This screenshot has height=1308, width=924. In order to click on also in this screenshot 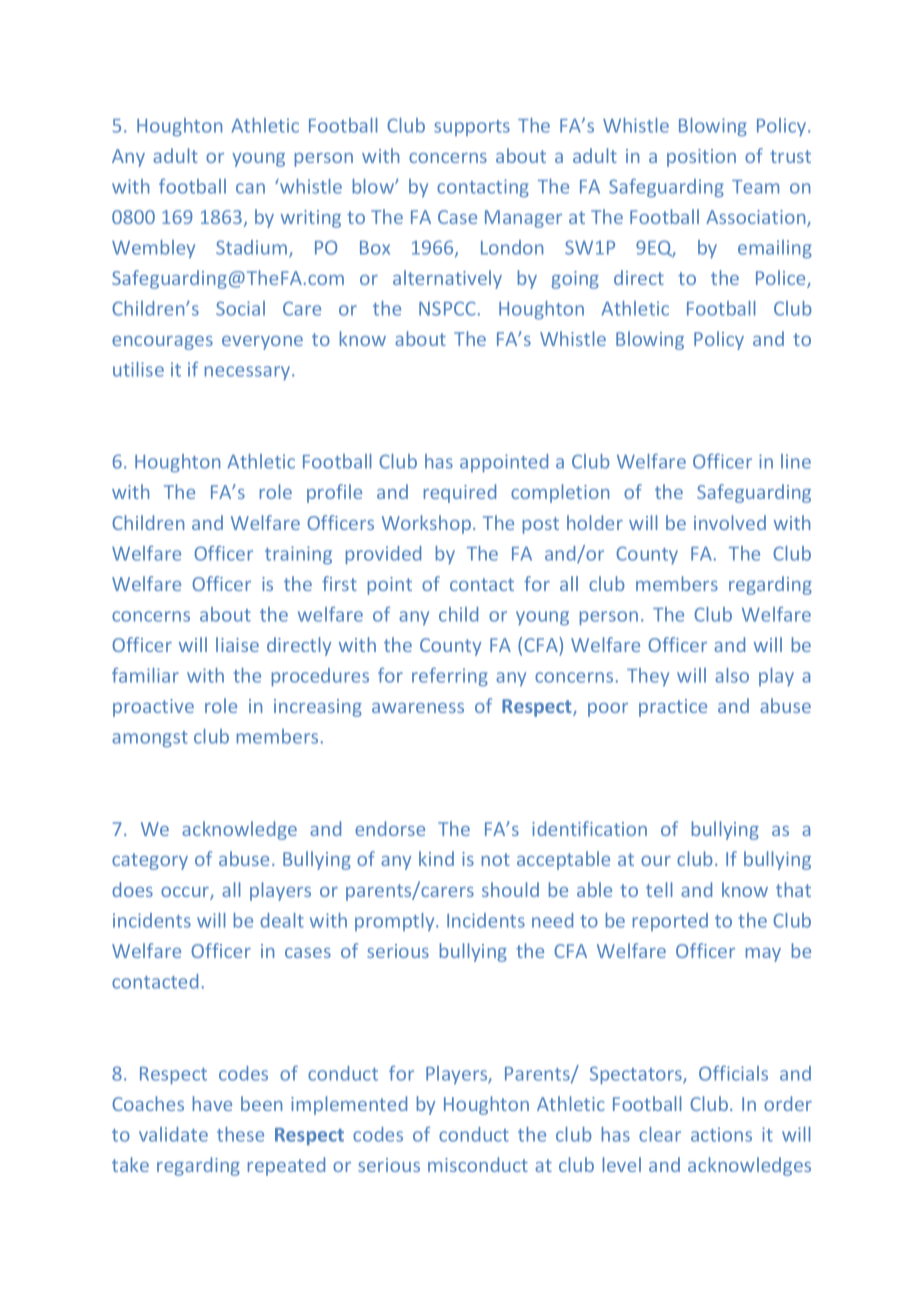, I will do `click(732, 675)`.
